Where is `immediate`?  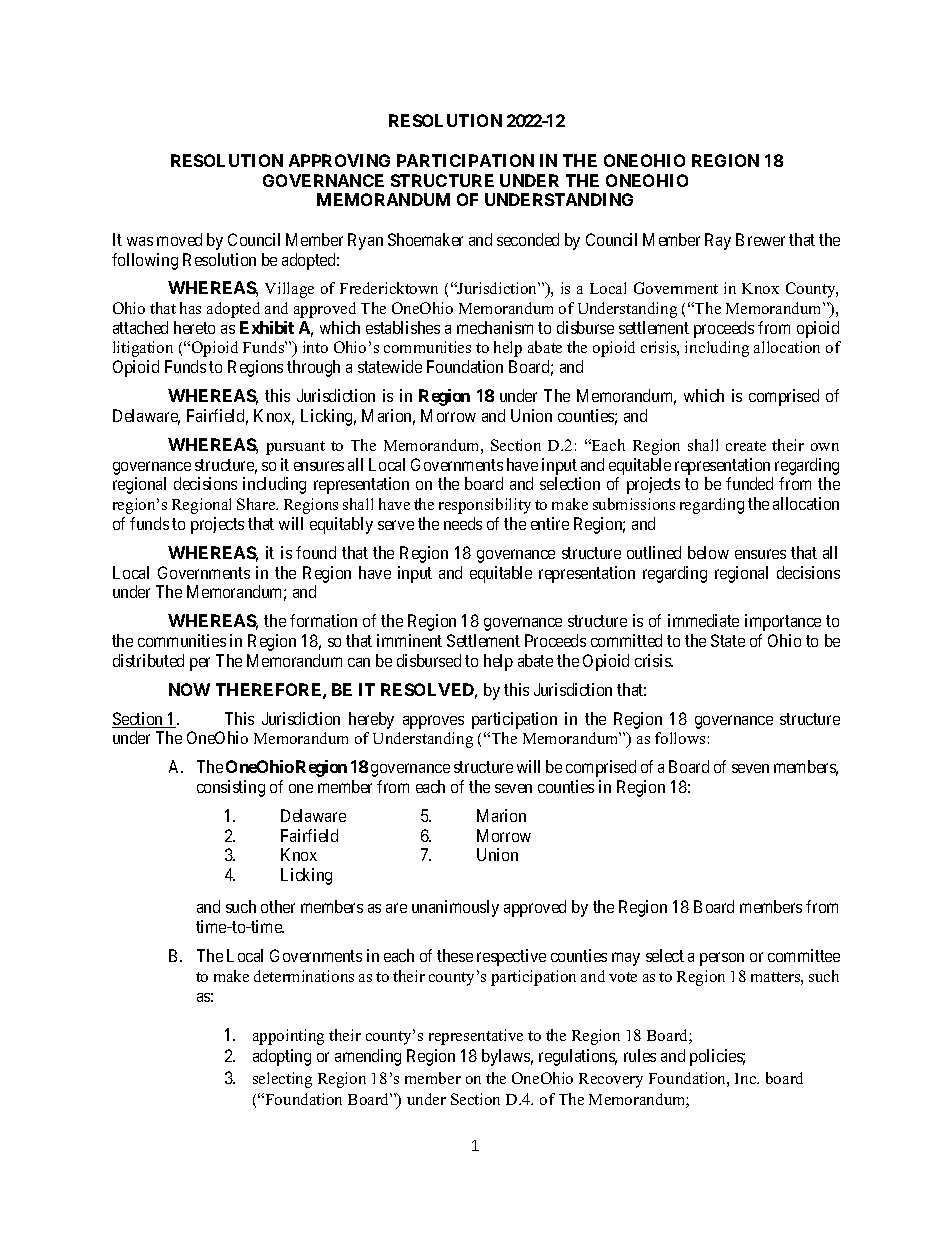 immediate is located at coordinates (703, 620).
